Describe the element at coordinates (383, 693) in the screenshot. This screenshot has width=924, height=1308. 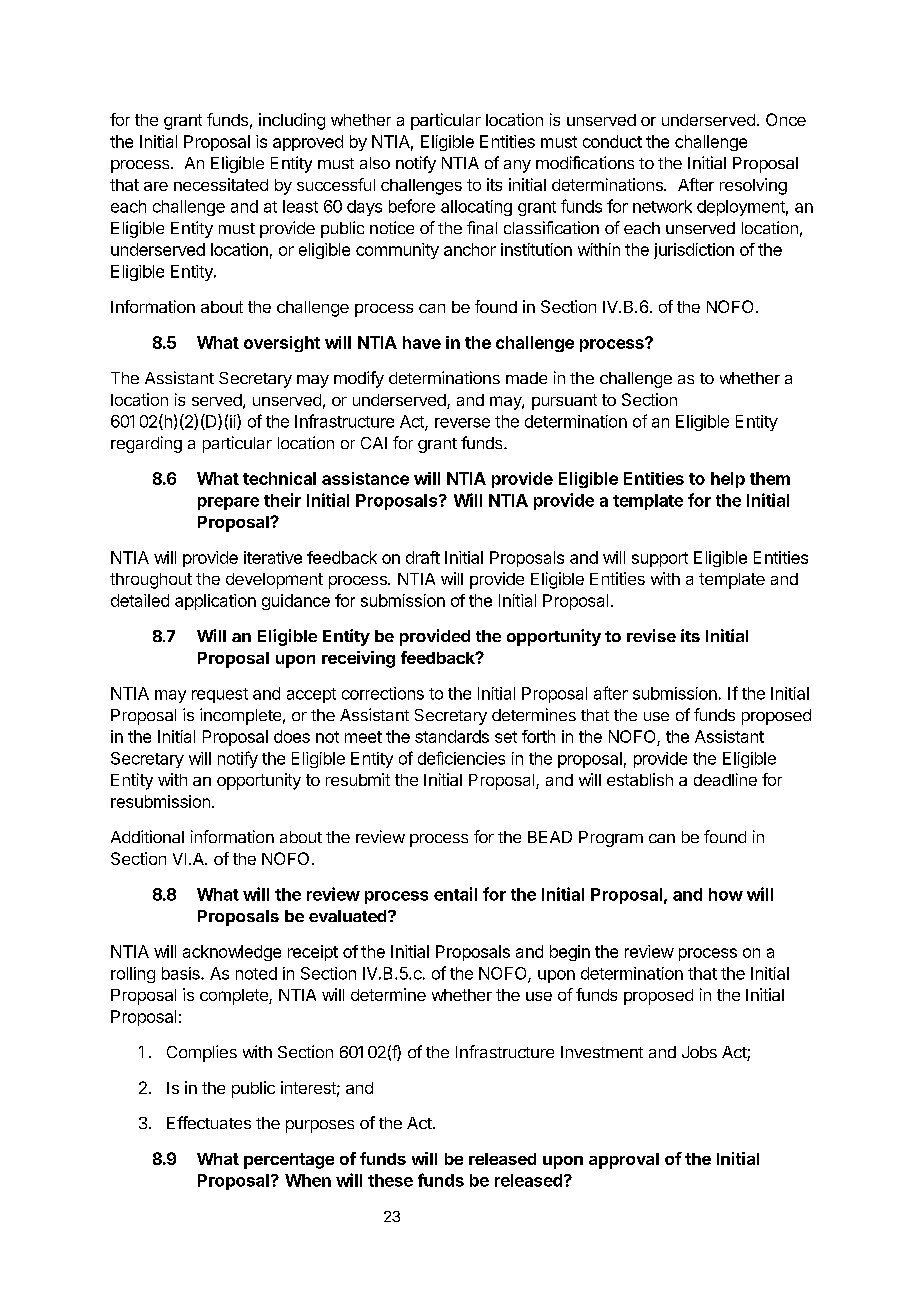
I see `corrections` at that location.
